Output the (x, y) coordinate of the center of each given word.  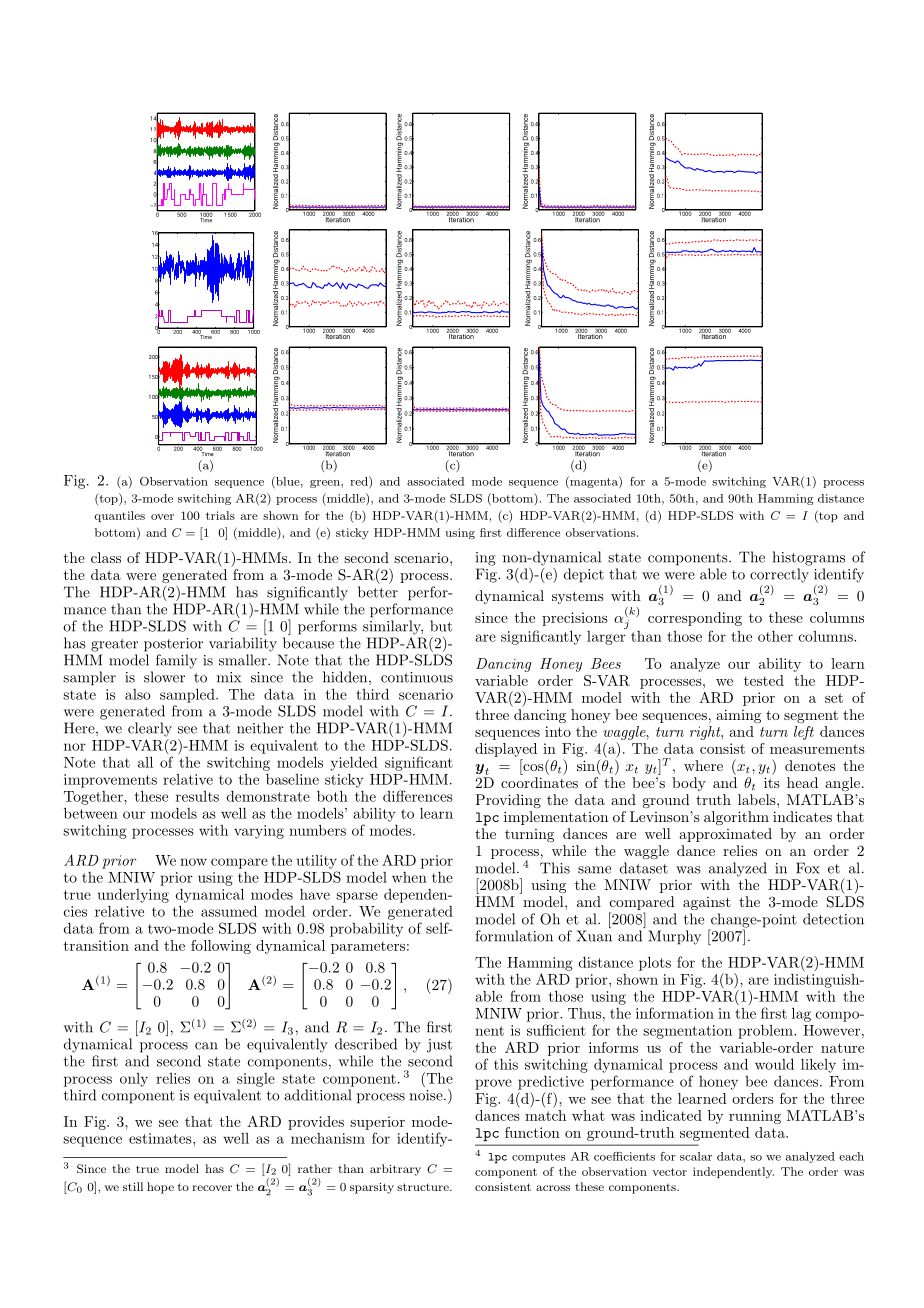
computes (538, 1158)
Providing (508, 801)
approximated (725, 835)
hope (160, 1188)
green (326, 484)
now (193, 862)
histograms (809, 558)
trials (220, 515)
